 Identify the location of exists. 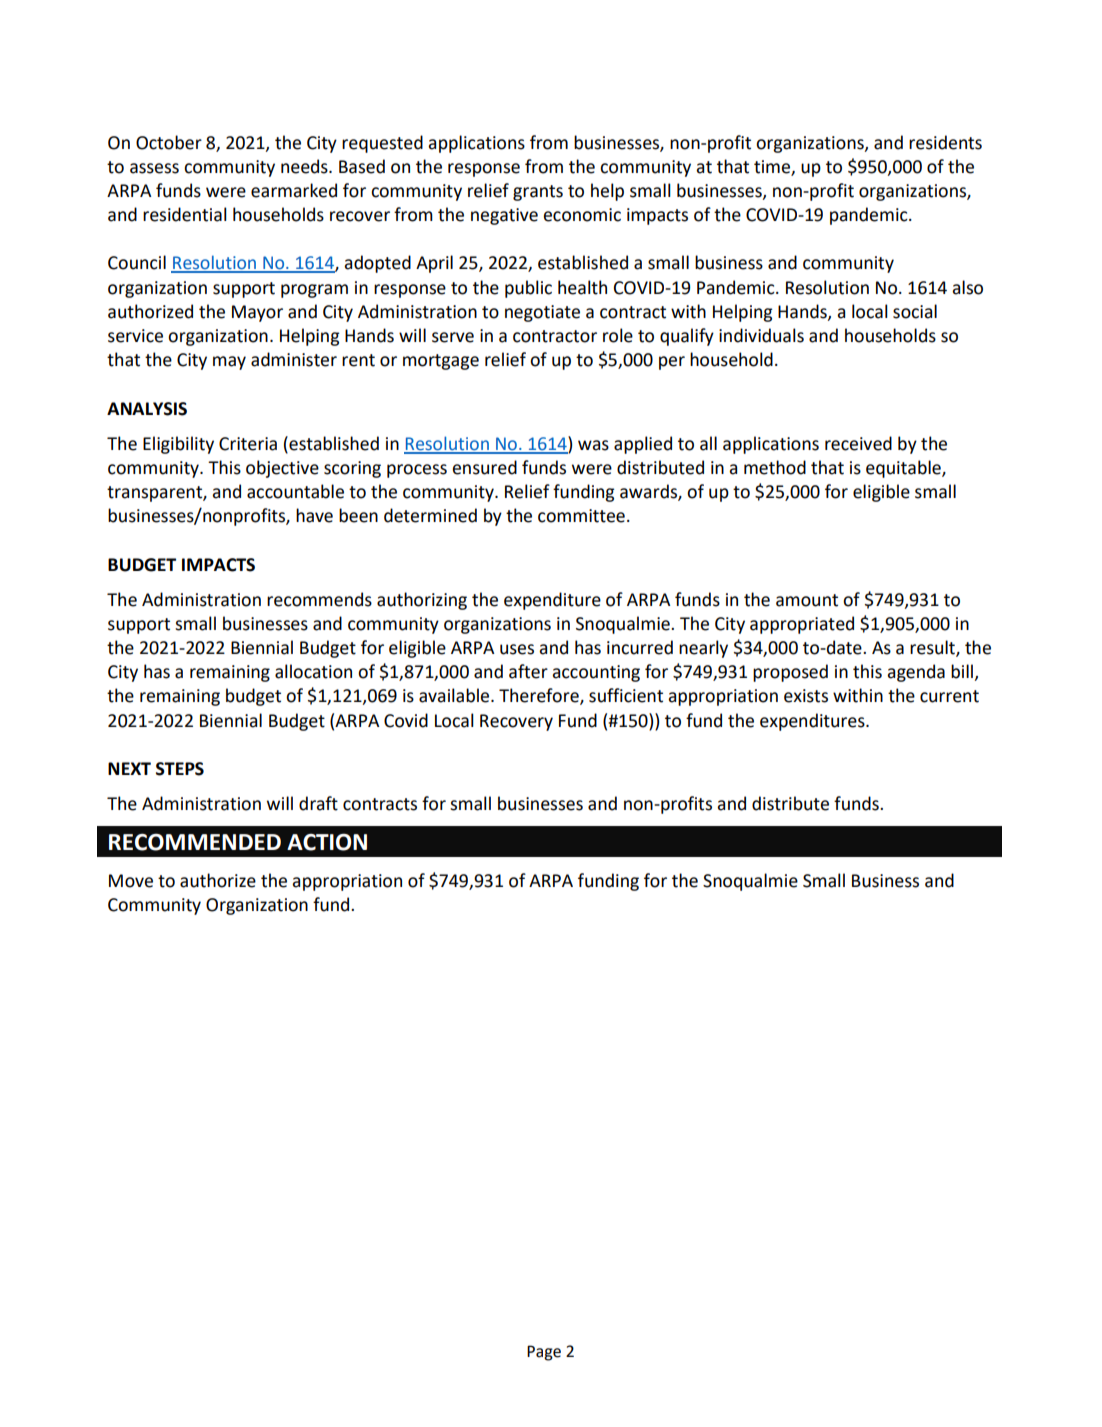
(806, 696).
